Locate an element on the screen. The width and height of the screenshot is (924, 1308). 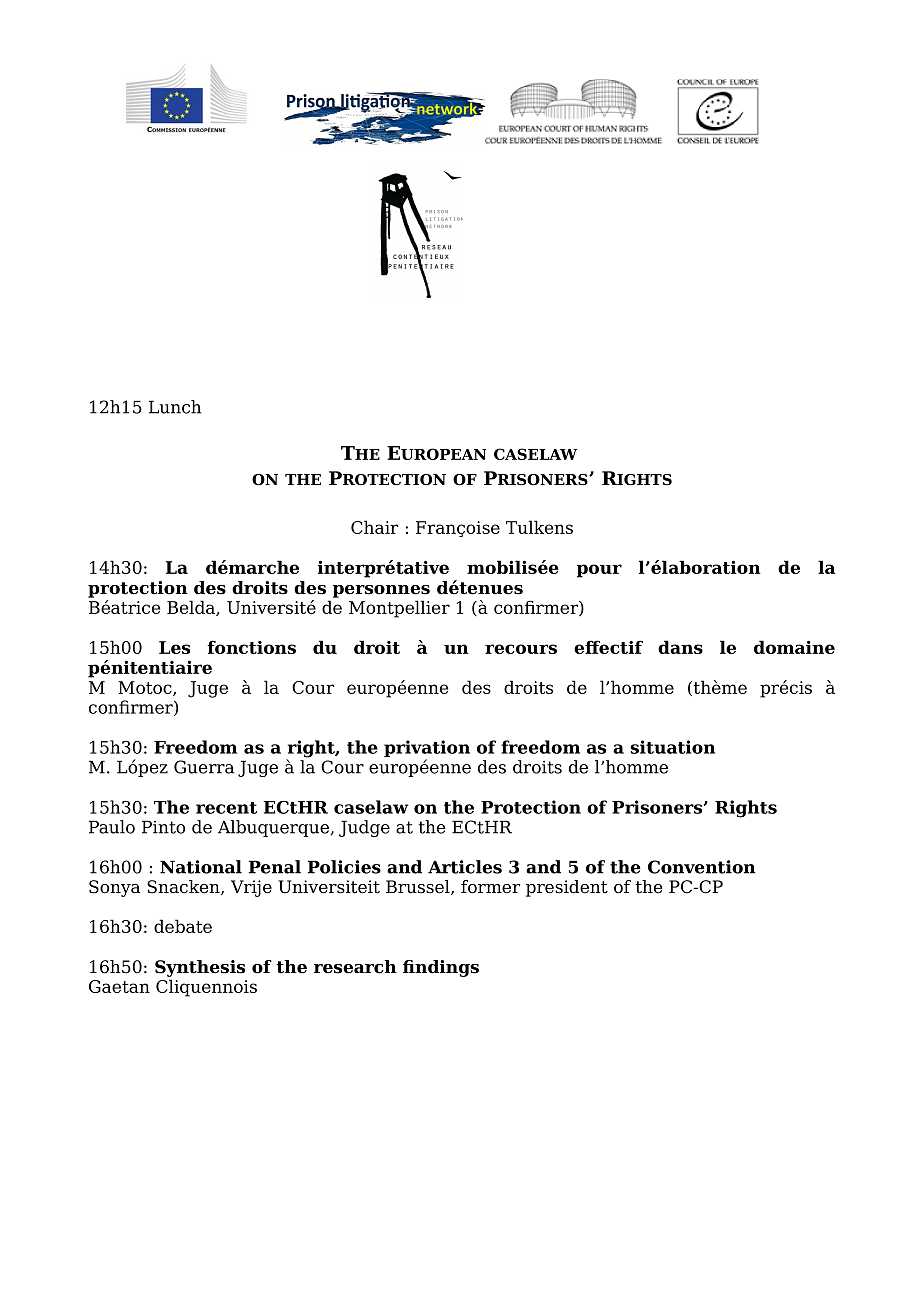
pour is located at coordinates (599, 571).
